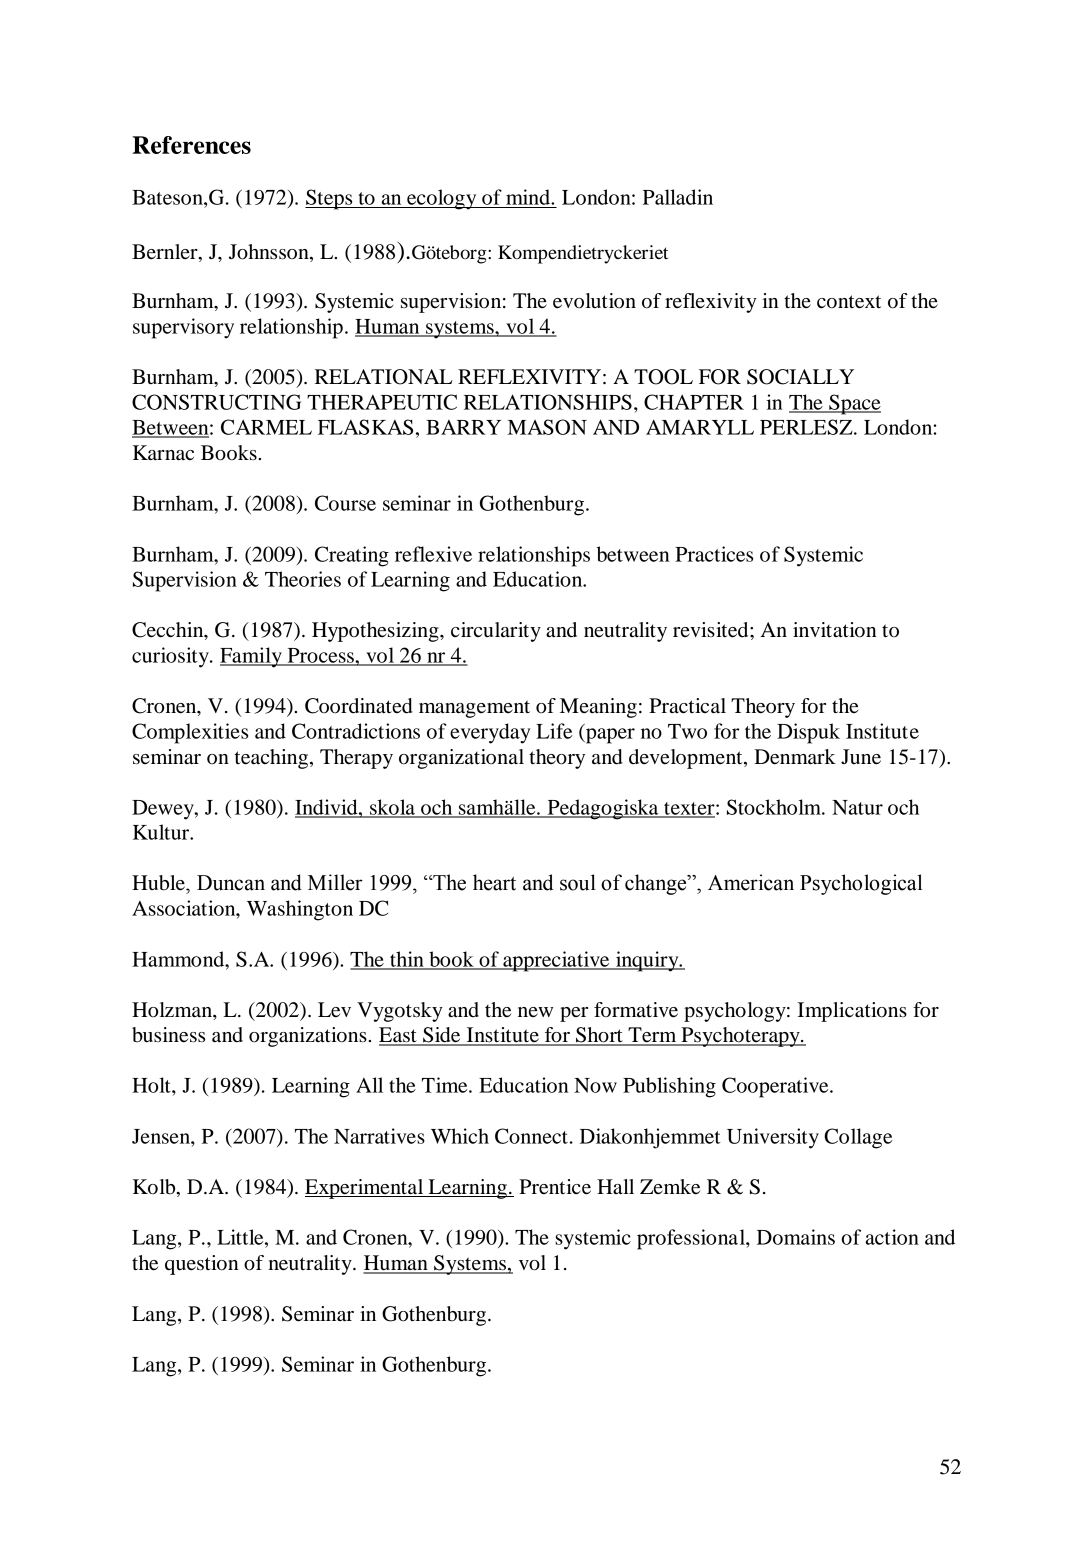 The width and height of the document is (1091, 1544). What do you see at coordinates (714, 554) in the document?
I see `Practices` at bounding box center [714, 554].
